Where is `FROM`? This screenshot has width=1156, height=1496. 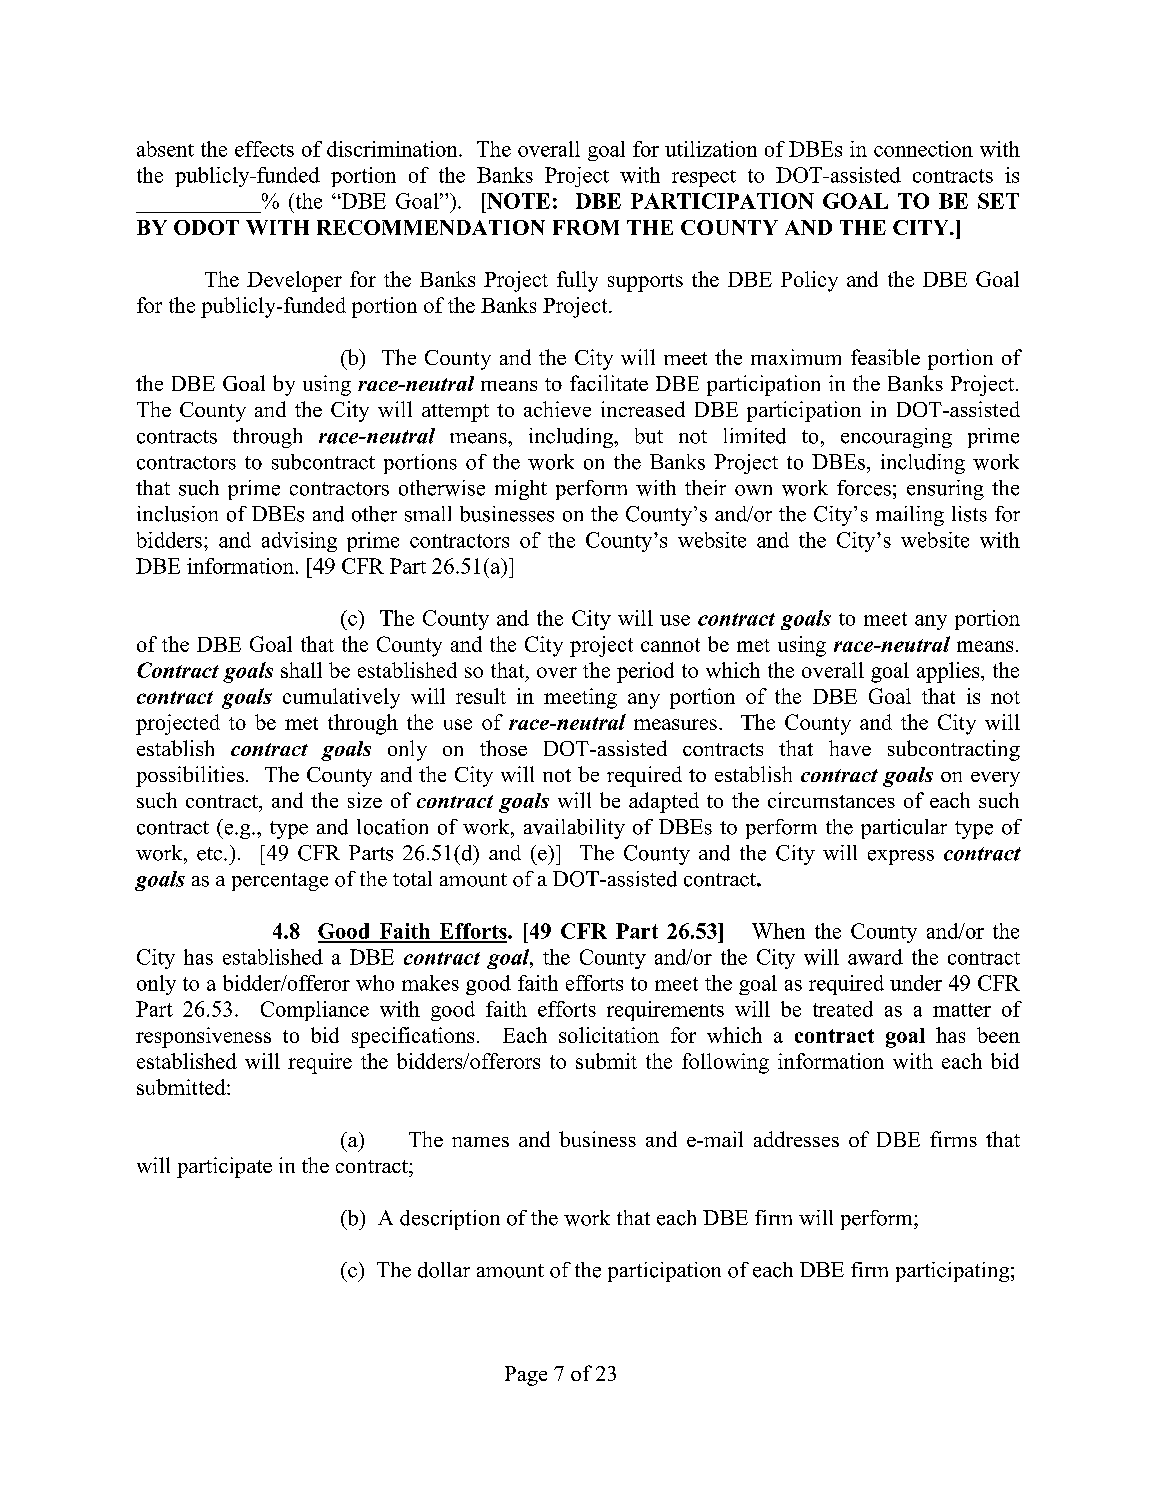 FROM is located at coordinates (586, 227).
